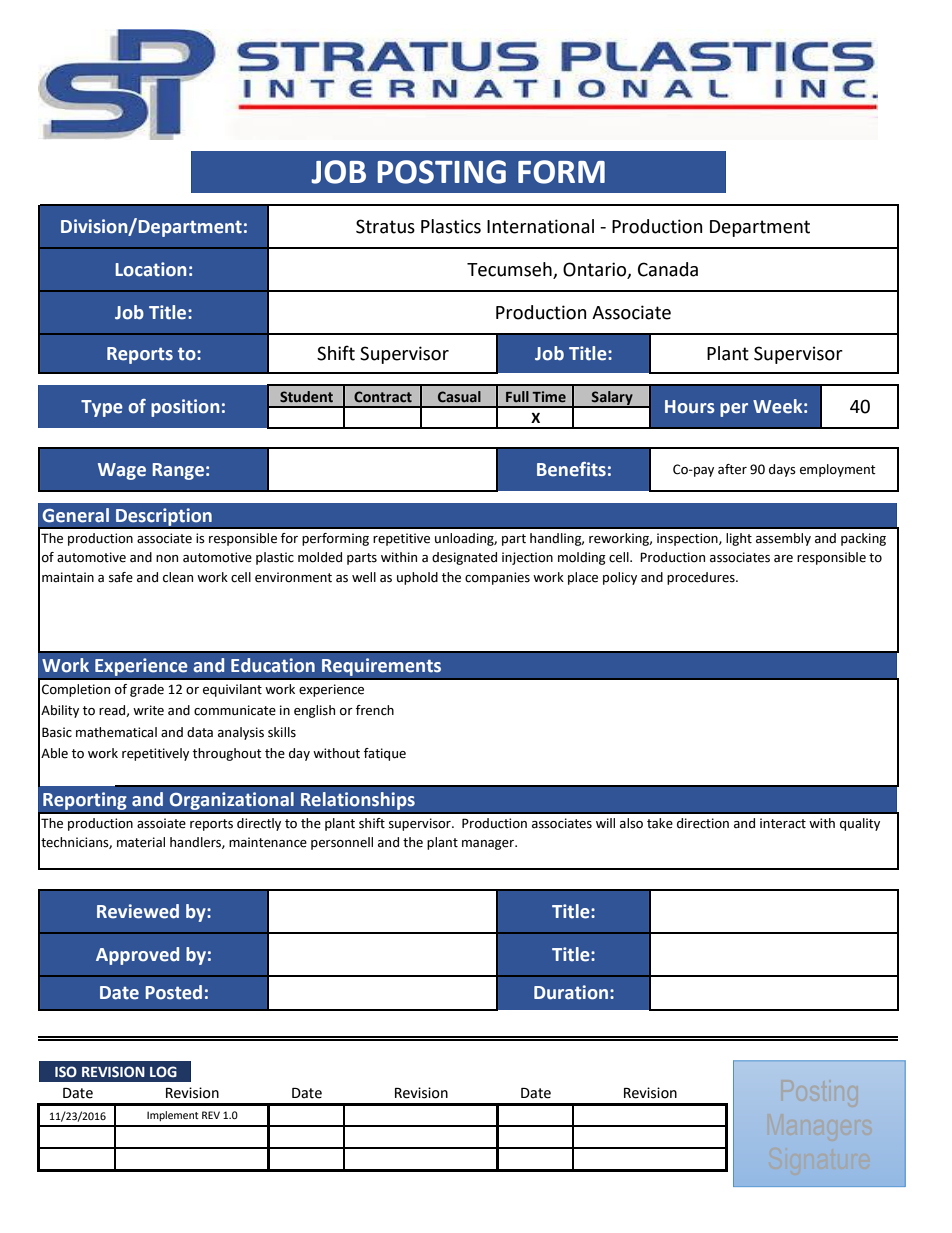 The image size is (952, 1233). Describe the element at coordinates (510, 270) in the screenshot. I see `Tecumseh` at that location.
